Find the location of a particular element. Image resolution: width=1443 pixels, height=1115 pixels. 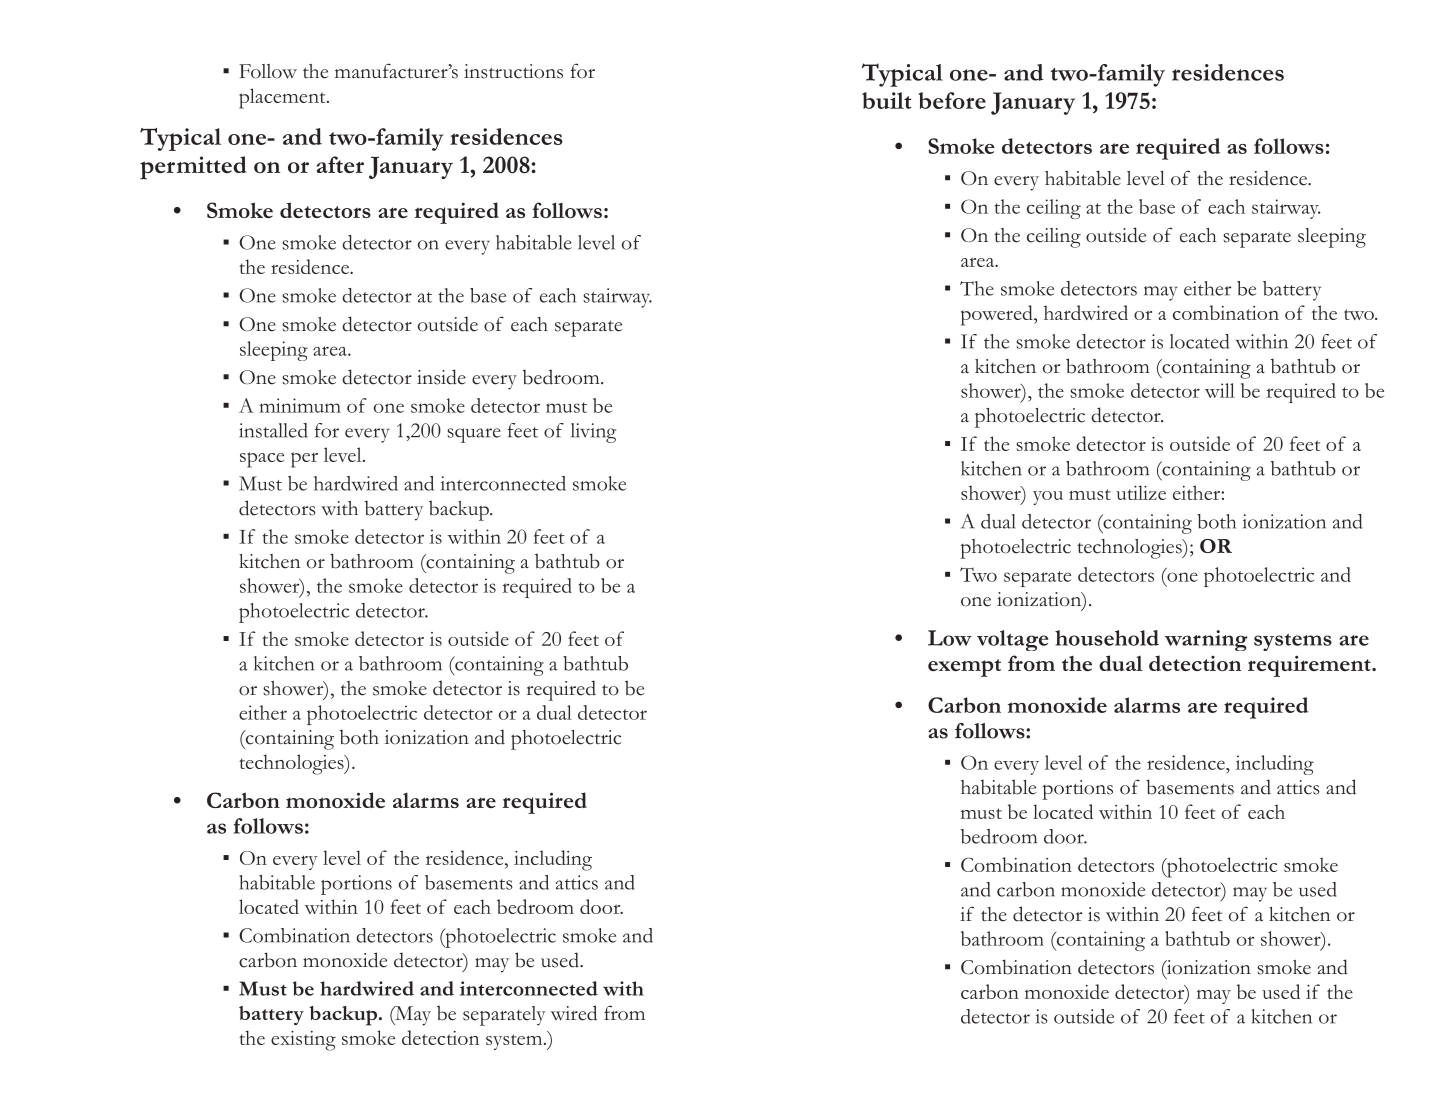

voltage is located at coordinates (1012, 640).
